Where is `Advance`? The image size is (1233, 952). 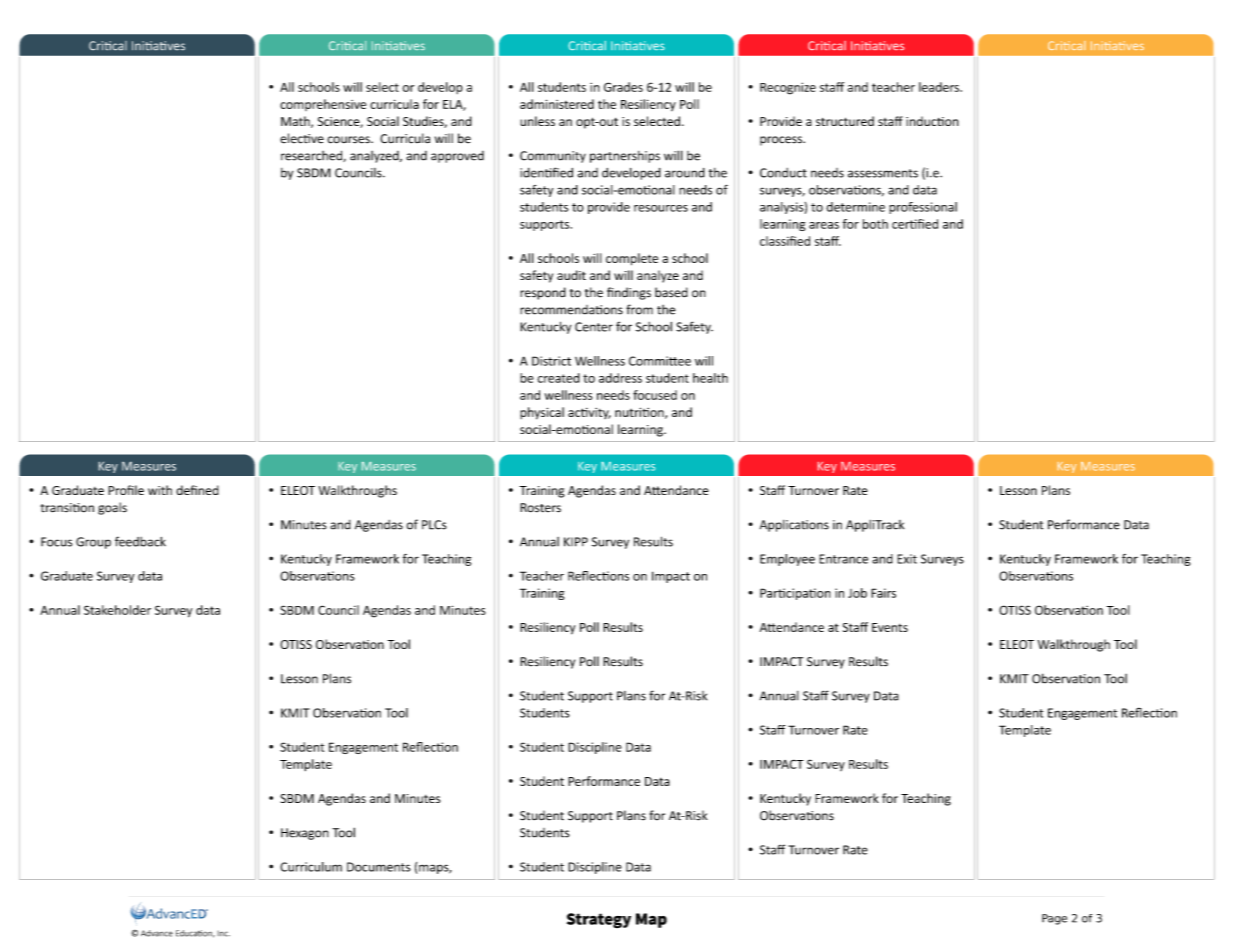
Advance is located at coordinates (157, 933).
